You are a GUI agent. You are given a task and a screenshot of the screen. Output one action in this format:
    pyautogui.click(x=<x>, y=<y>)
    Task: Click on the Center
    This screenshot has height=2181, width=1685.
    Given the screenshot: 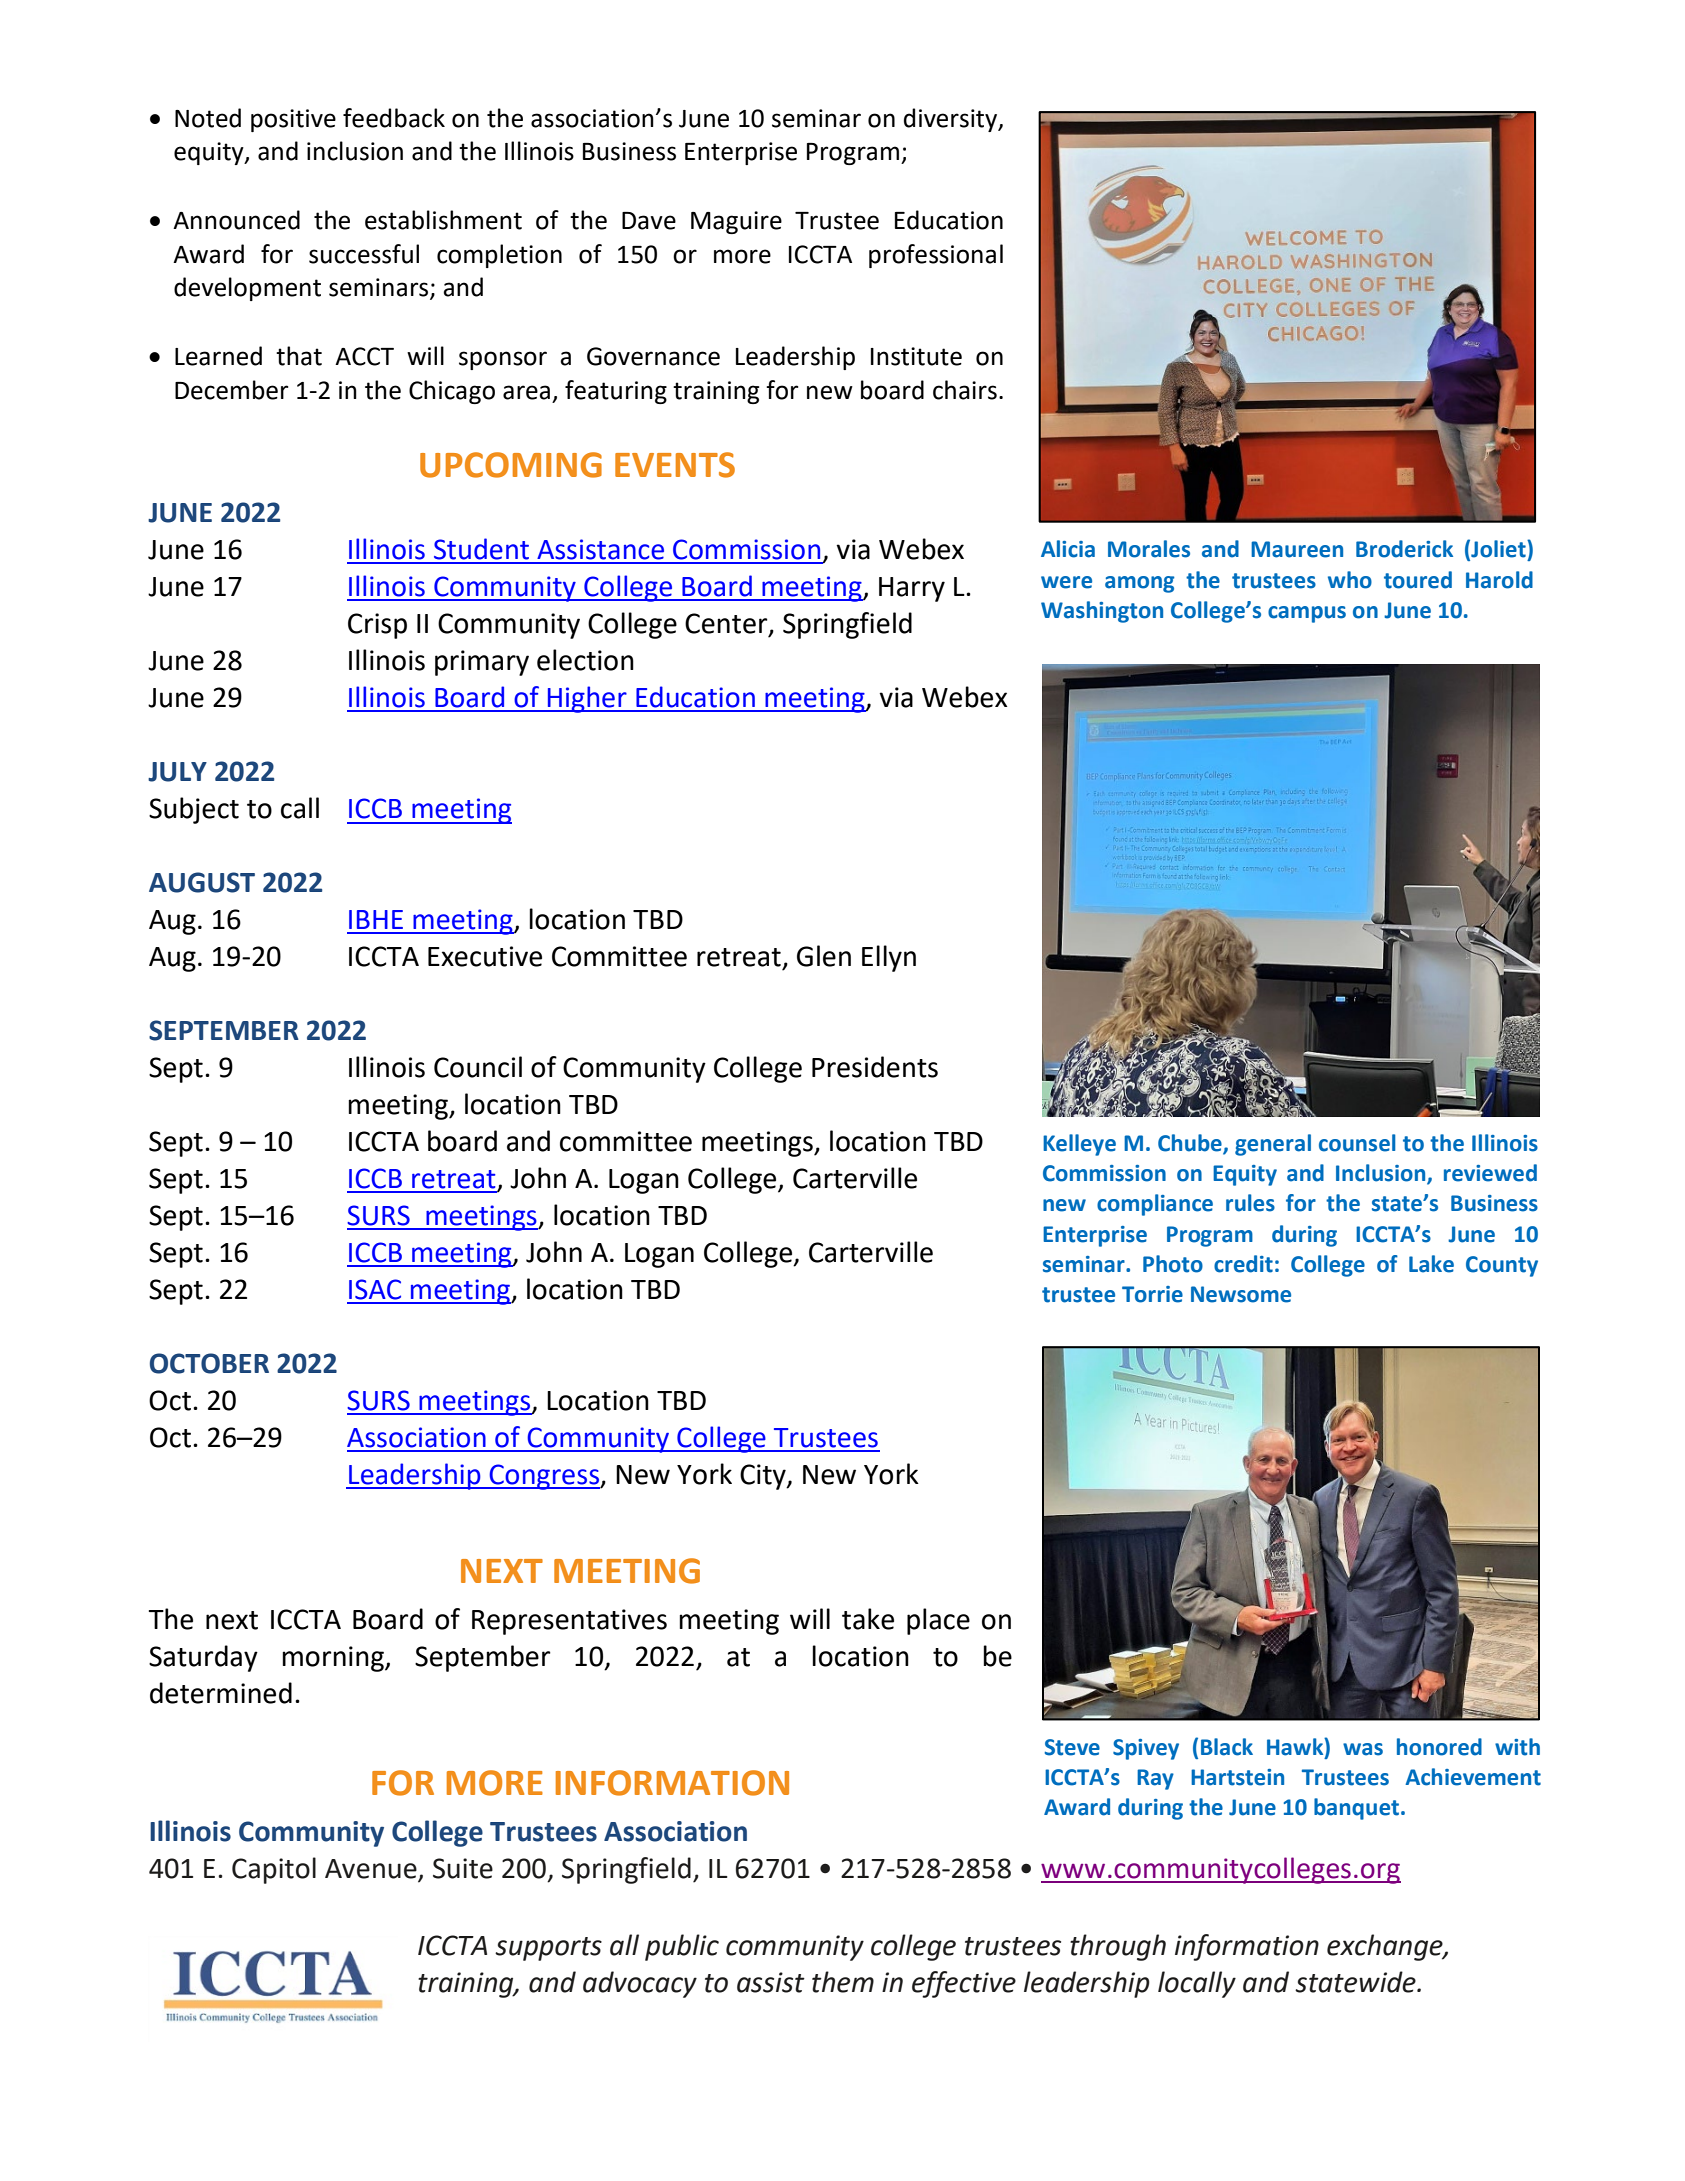 What is the action you would take?
    pyautogui.click(x=727, y=624)
